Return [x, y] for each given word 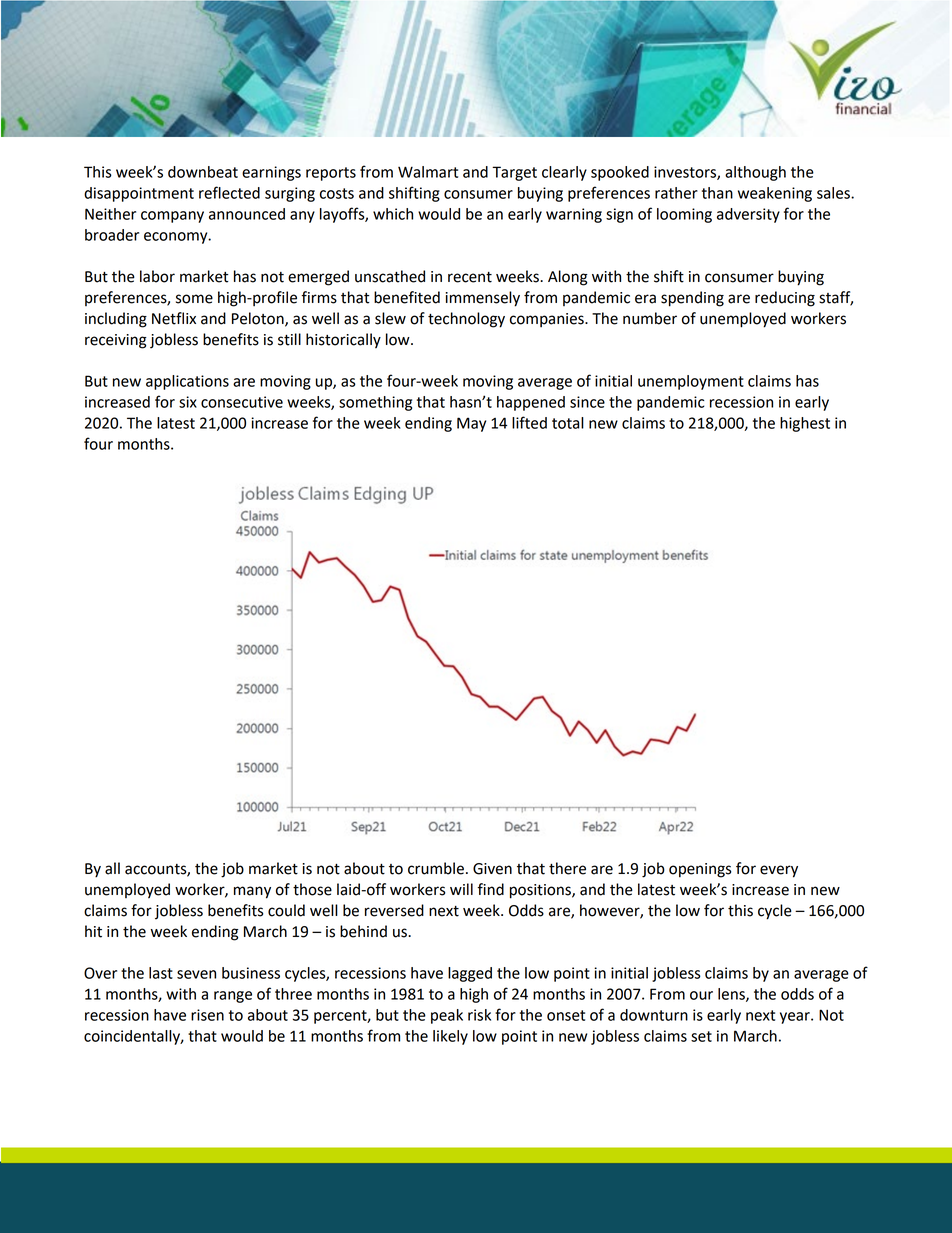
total [568, 423]
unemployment [691, 382]
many [252, 892]
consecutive [242, 402]
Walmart [428, 172]
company [172, 217]
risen [207, 1015]
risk [479, 1015]
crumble [436, 868]
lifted [529, 422]
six [188, 402]
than [717, 193]
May [471, 424]
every [779, 871]
